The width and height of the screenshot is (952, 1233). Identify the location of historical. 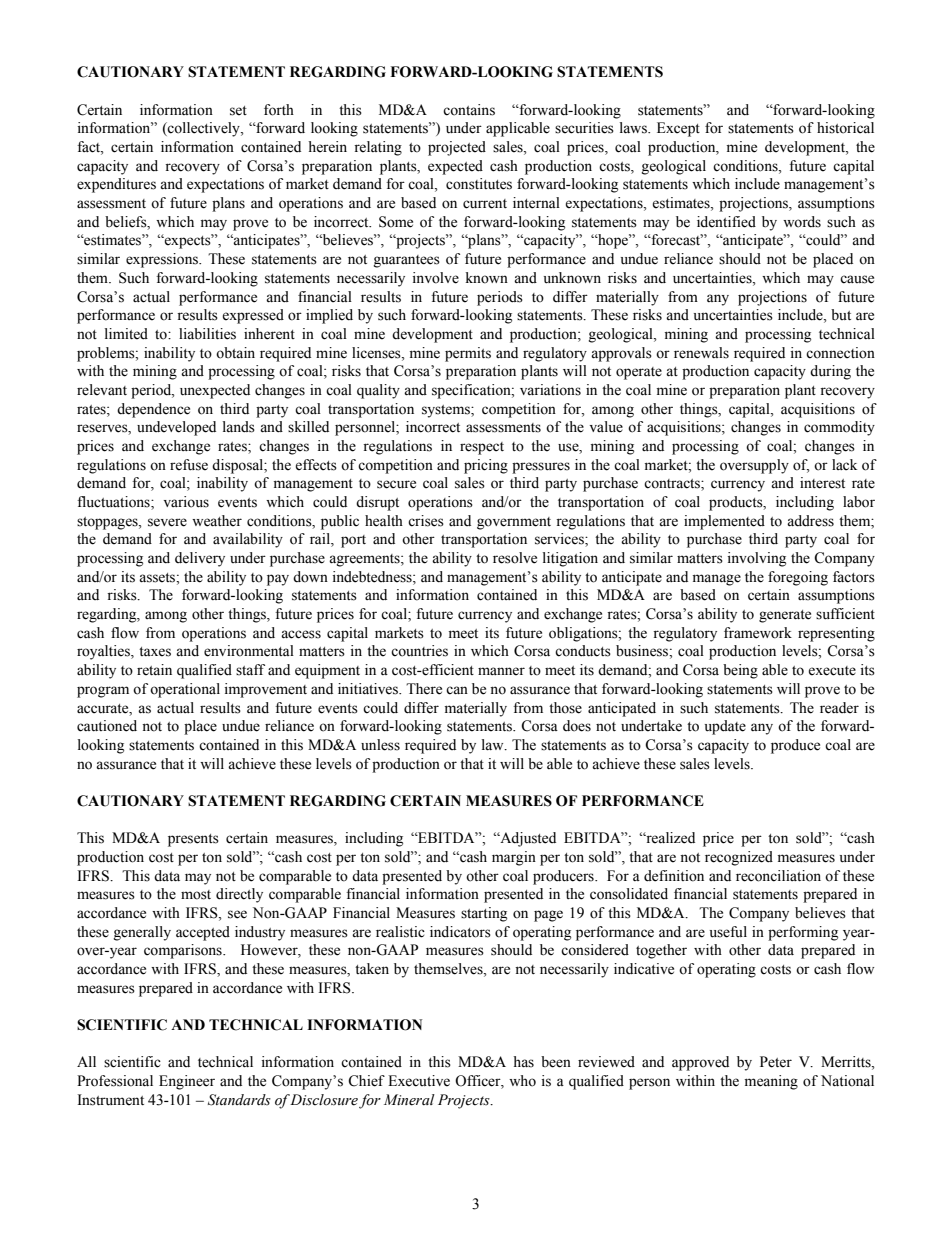
(845, 128).
